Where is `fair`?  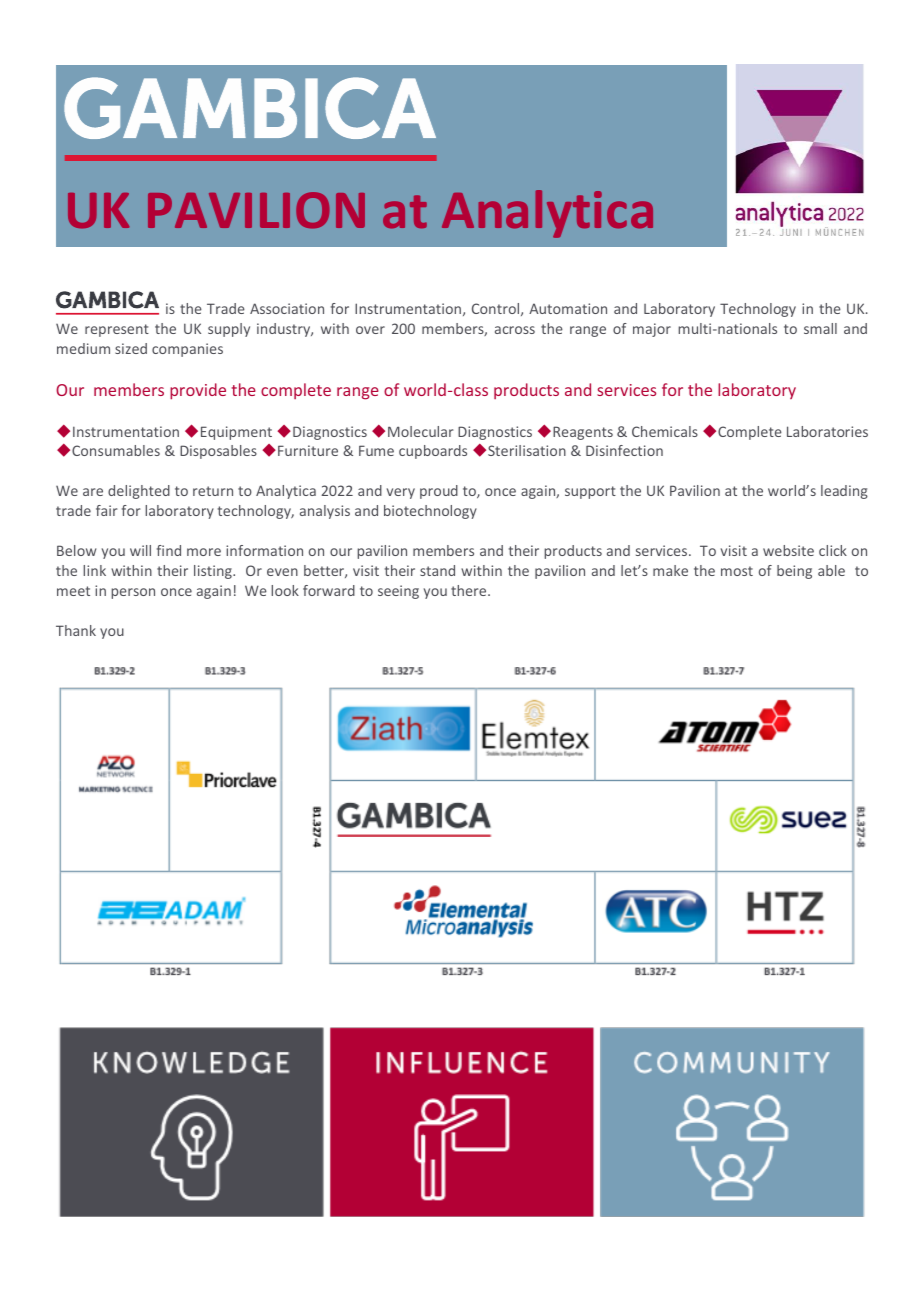
fair is located at coordinates (106, 510).
